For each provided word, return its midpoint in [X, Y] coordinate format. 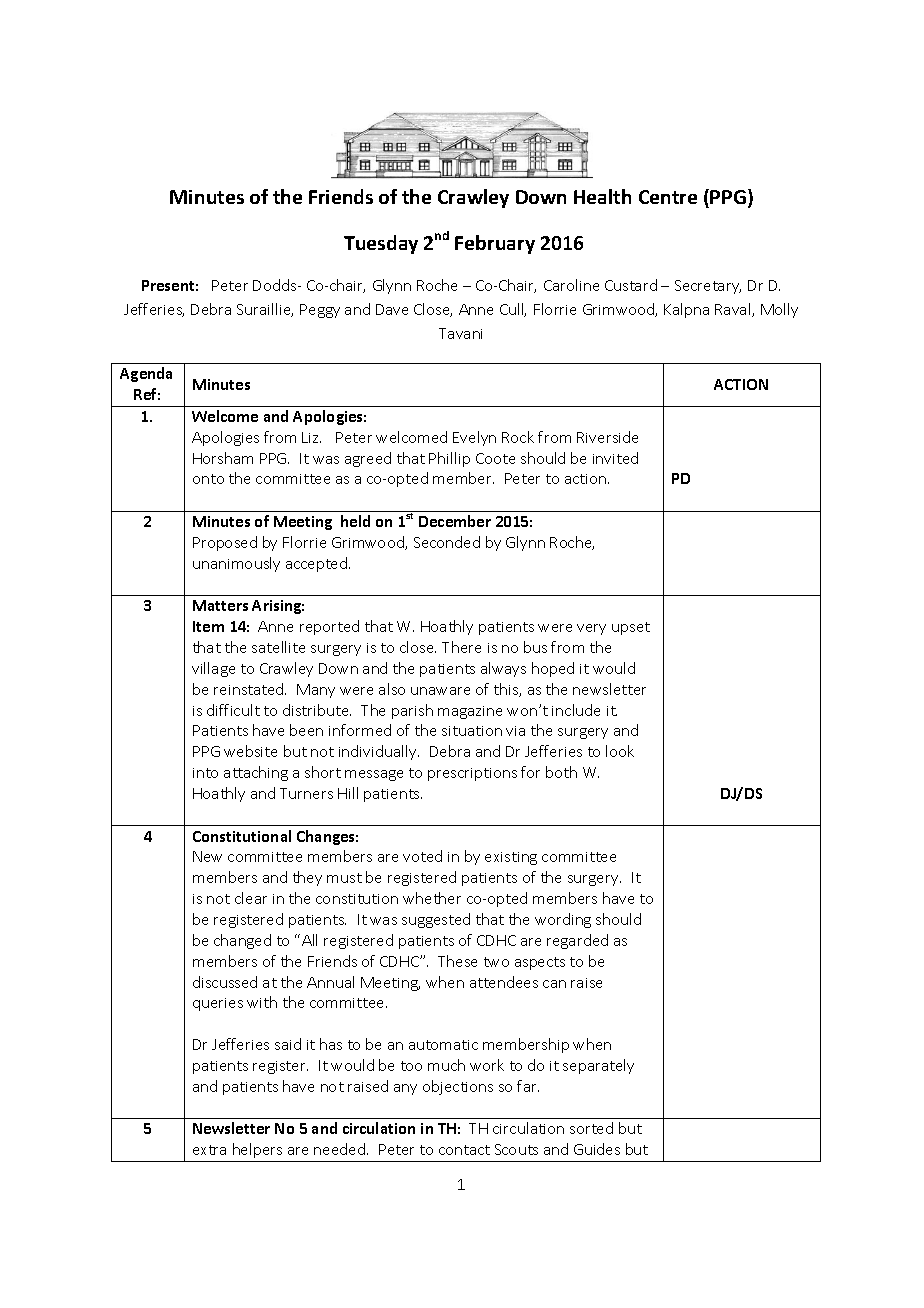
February [495, 244]
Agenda [146, 374]
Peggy [320, 311]
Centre [668, 197]
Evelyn [474, 438]
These [457, 961]
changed [242, 941]
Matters [220, 605]
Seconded [447, 542]
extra [209, 1150]
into [205, 773]
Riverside [607, 437]
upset [631, 628]
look [620, 751]
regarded [577, 941]
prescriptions [472, 774]
